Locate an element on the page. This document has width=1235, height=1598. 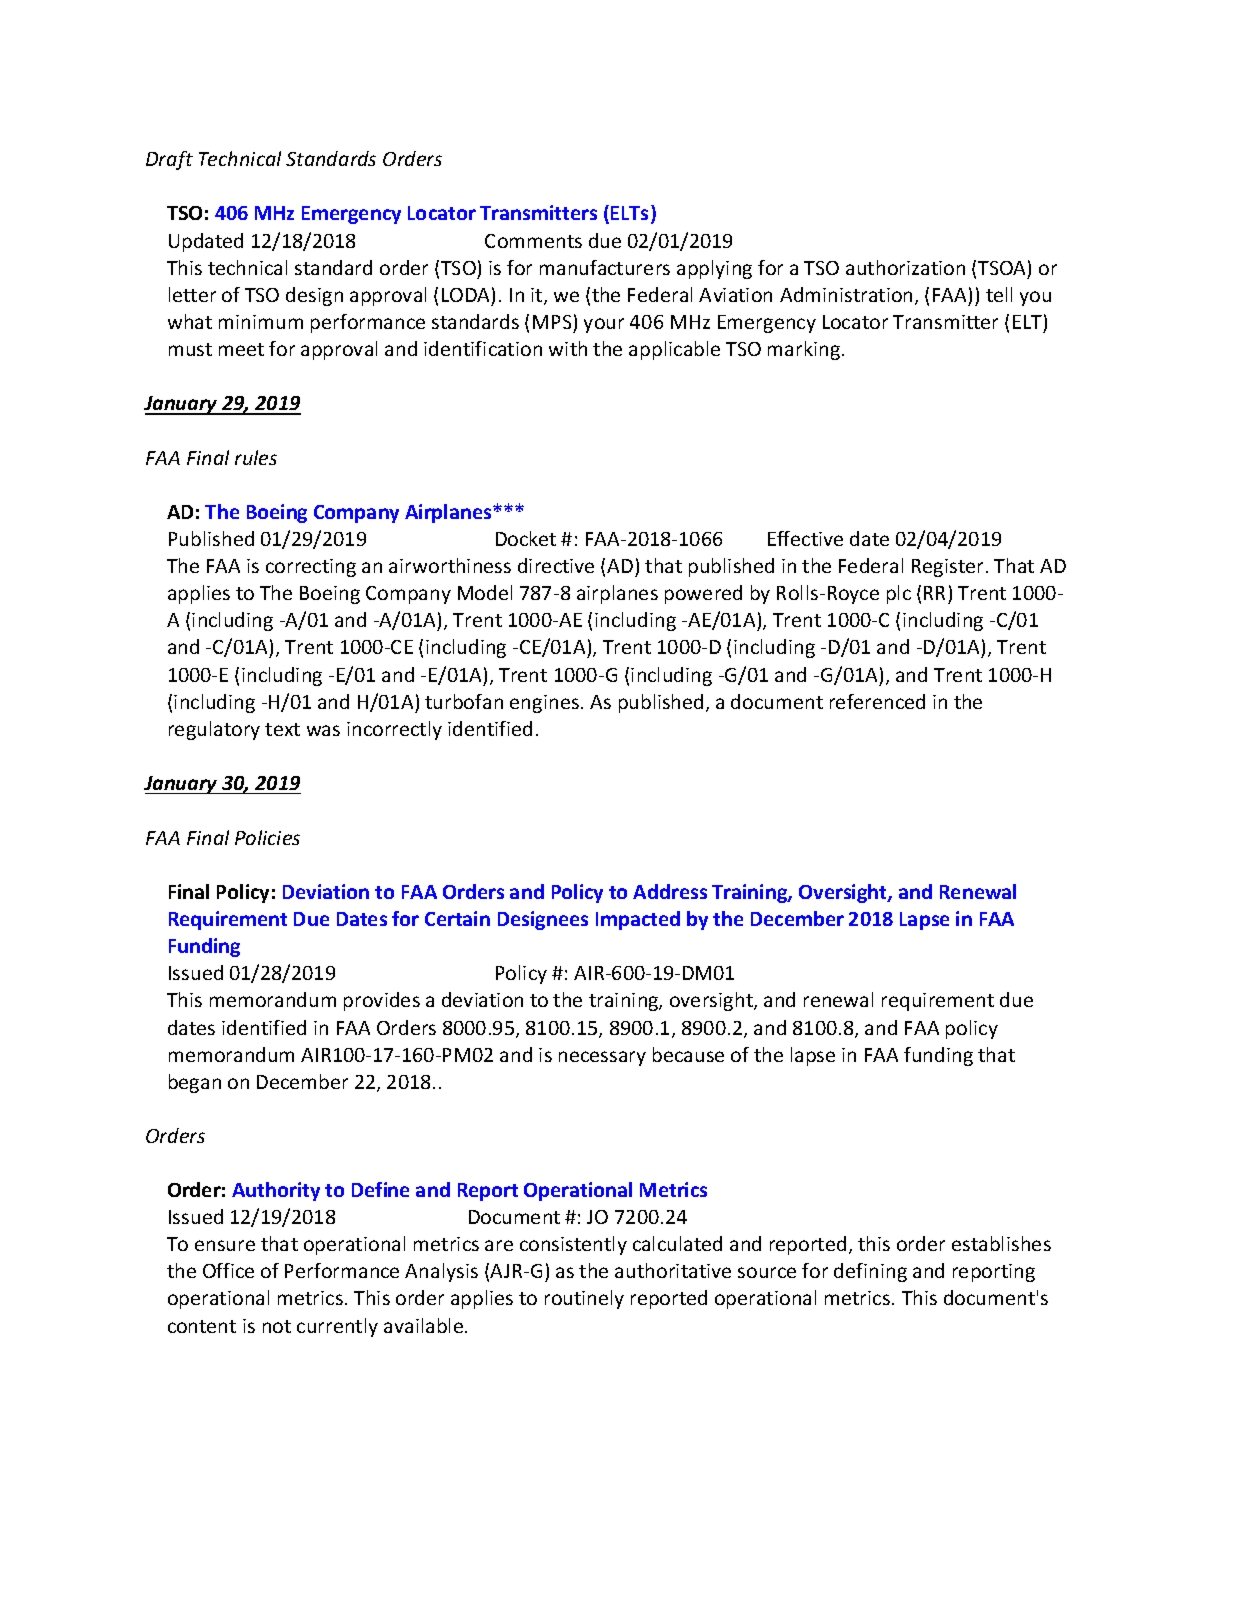
not is located at coordinates (277, 1326).
